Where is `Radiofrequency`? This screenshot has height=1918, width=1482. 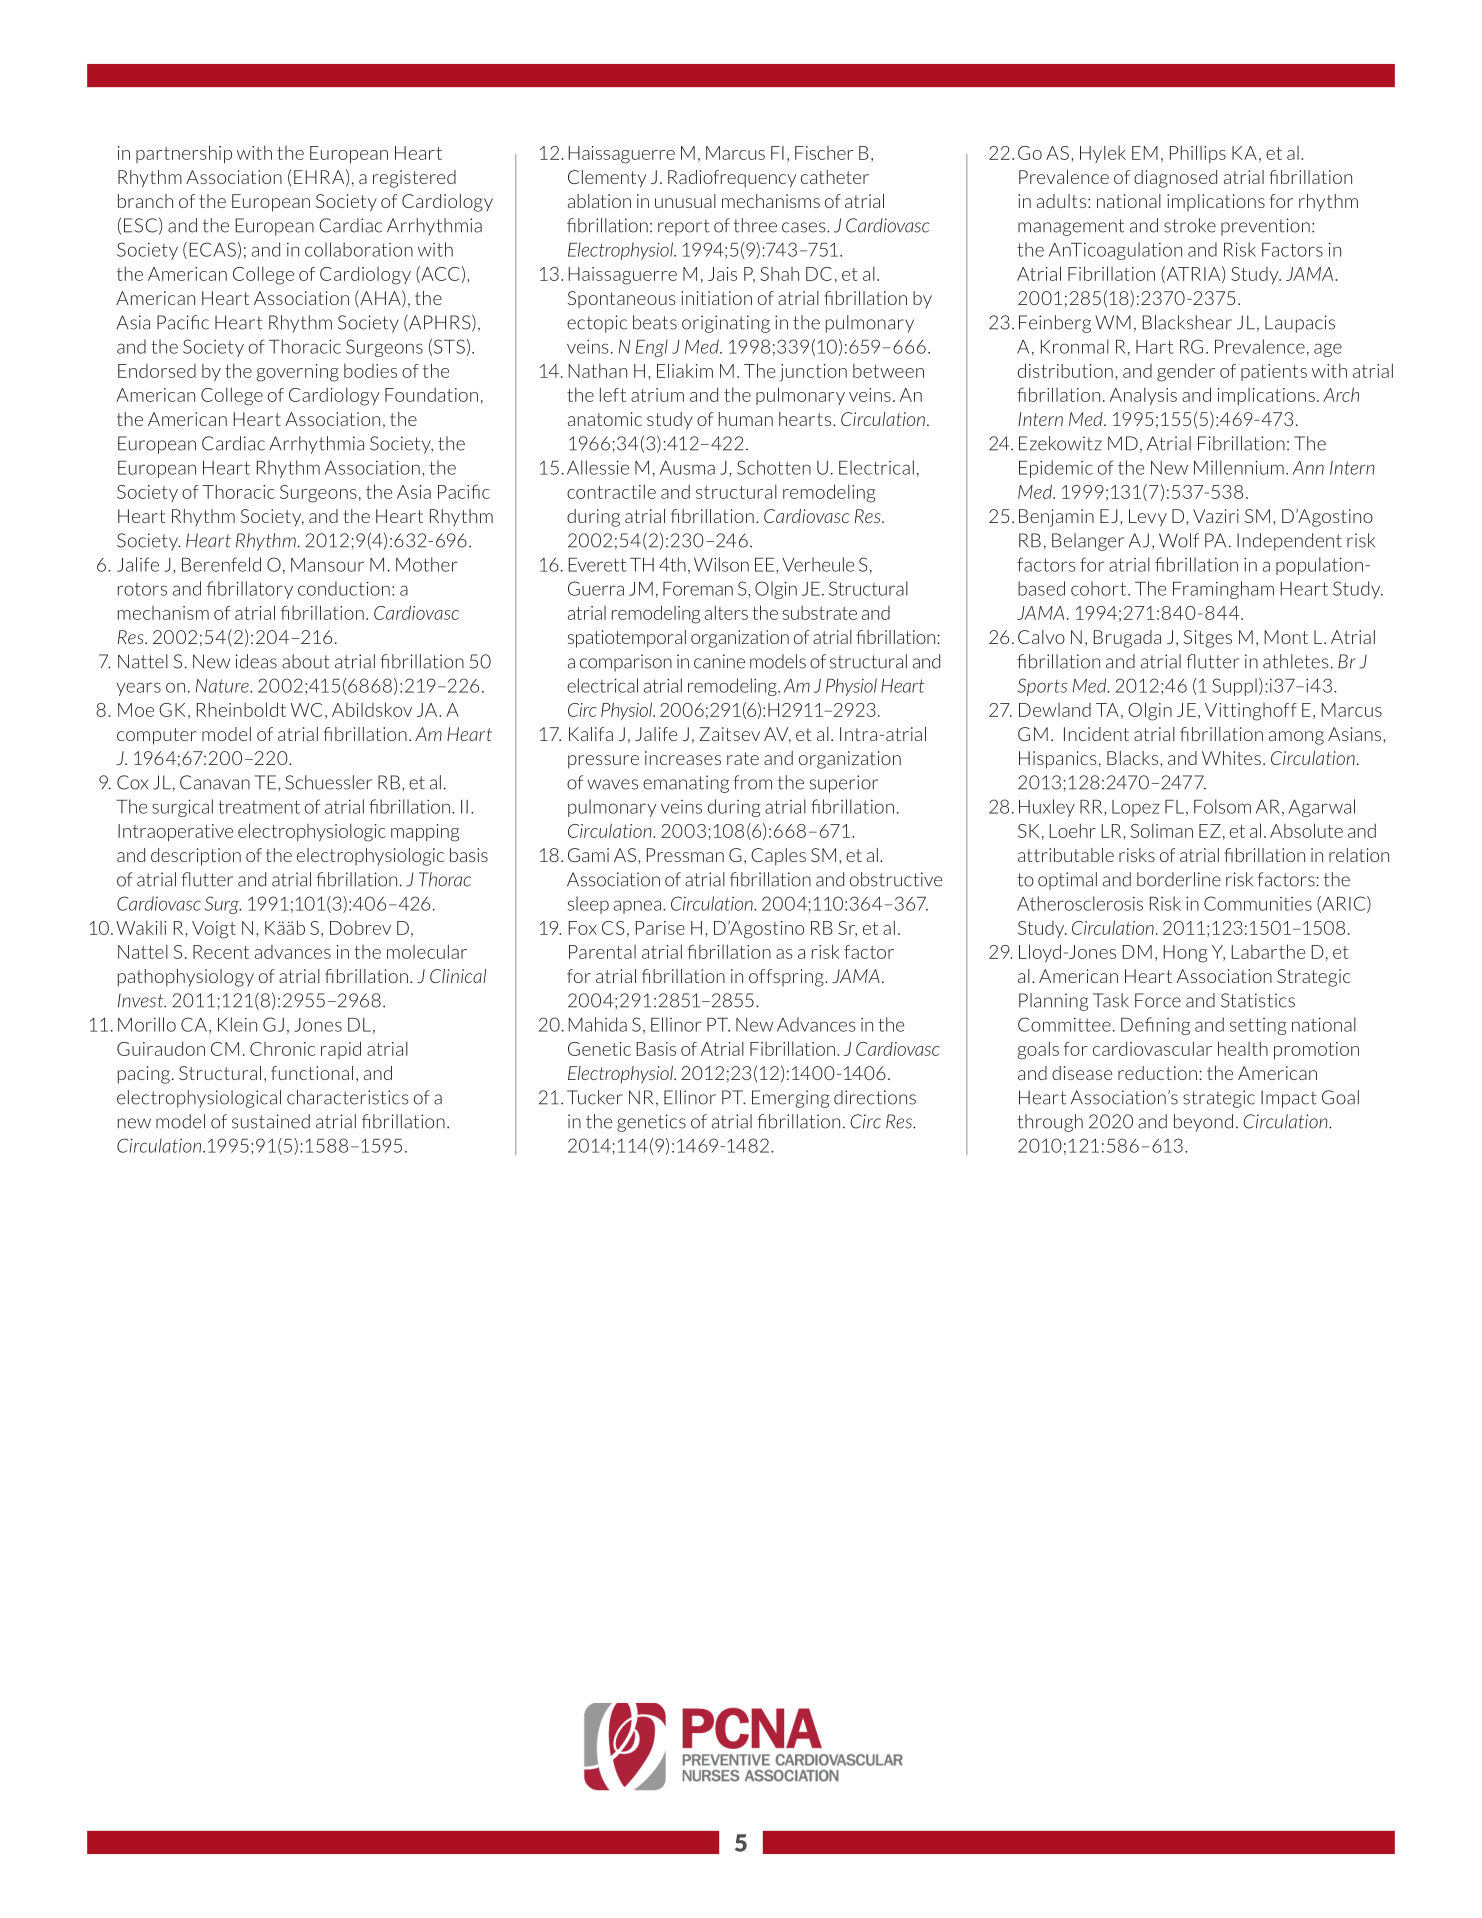
Radiofrequency is located at coordinates (732, 179).
